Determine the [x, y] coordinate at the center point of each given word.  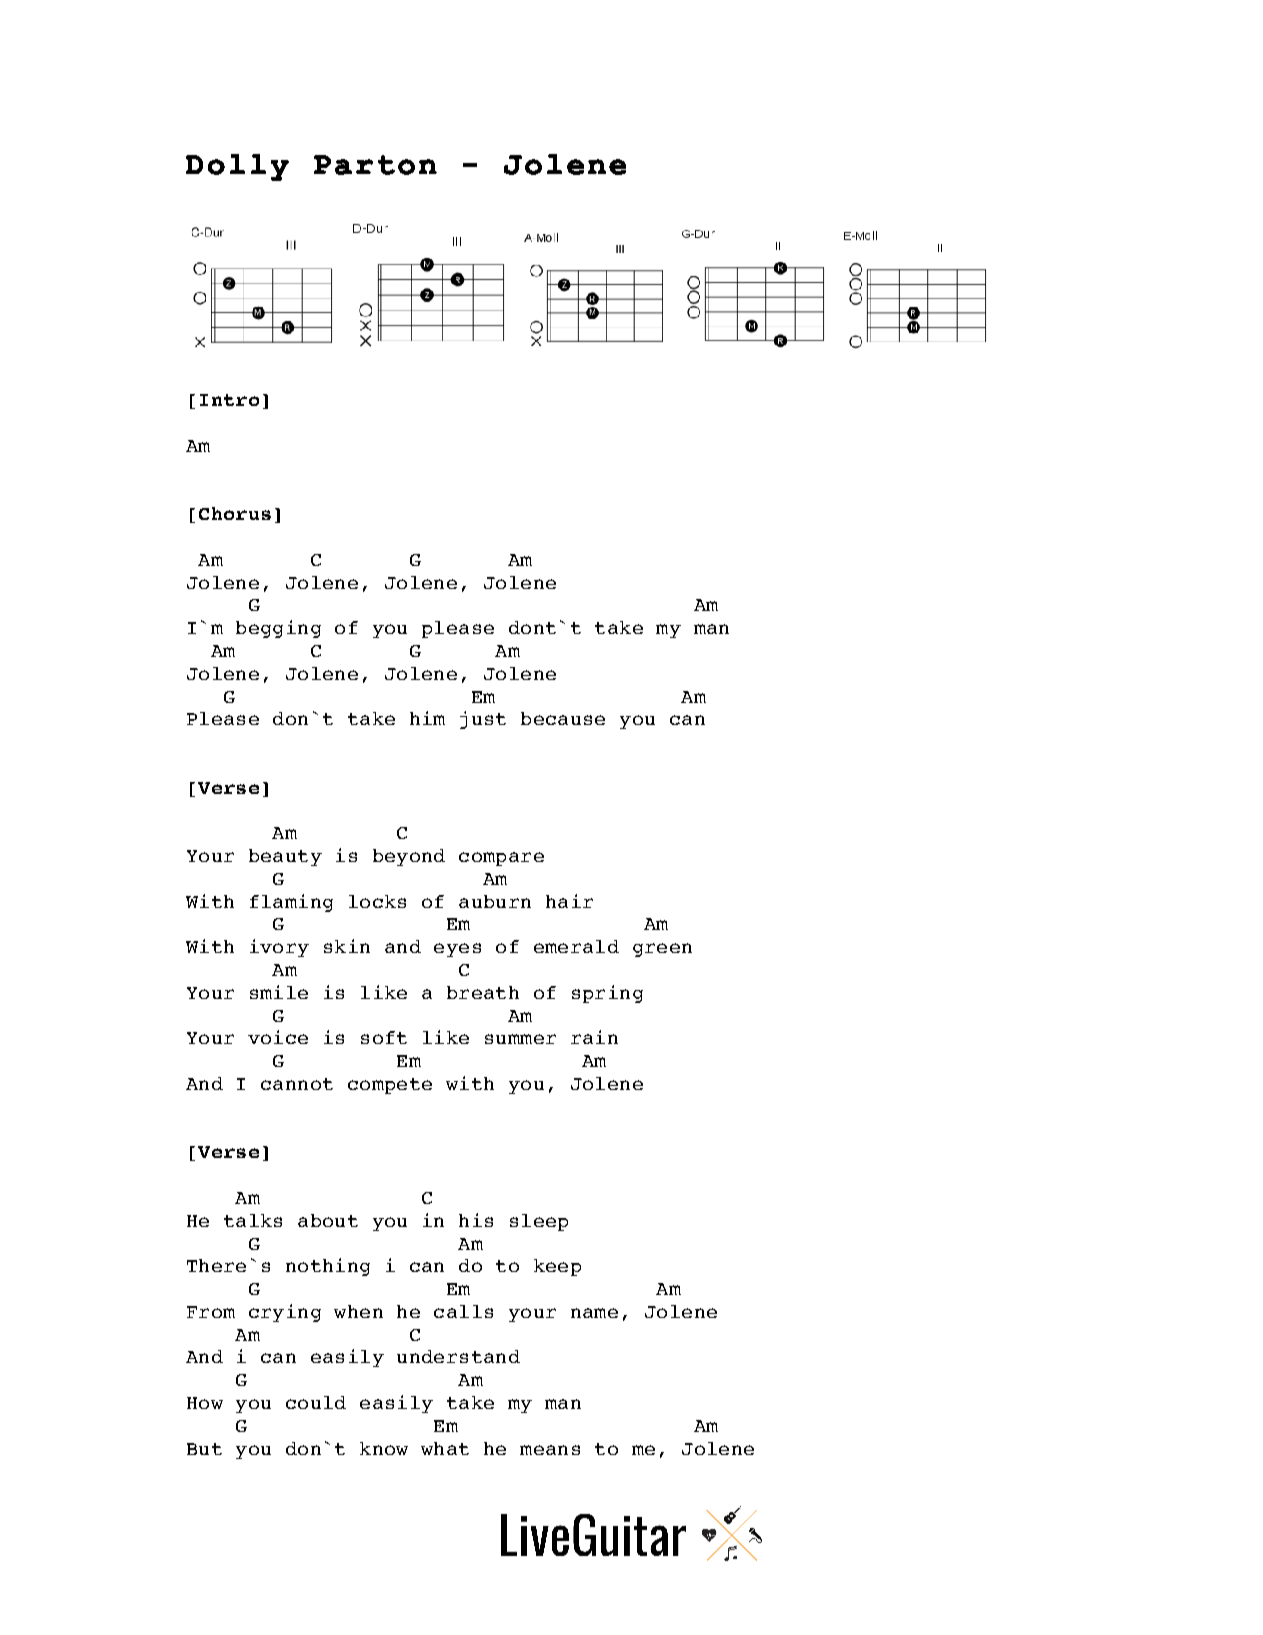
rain [594, 1037]
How [205, 1403]
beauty [285, 857]
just [483, 720]
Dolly [237, 167]
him [427, 718]
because [563, 718]
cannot [297, 1084]
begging [278, 629]
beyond [409, 857]
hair [569, 901]
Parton [375, 165]
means [550, 1450]
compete [390, 1086]
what [445, 1448]
